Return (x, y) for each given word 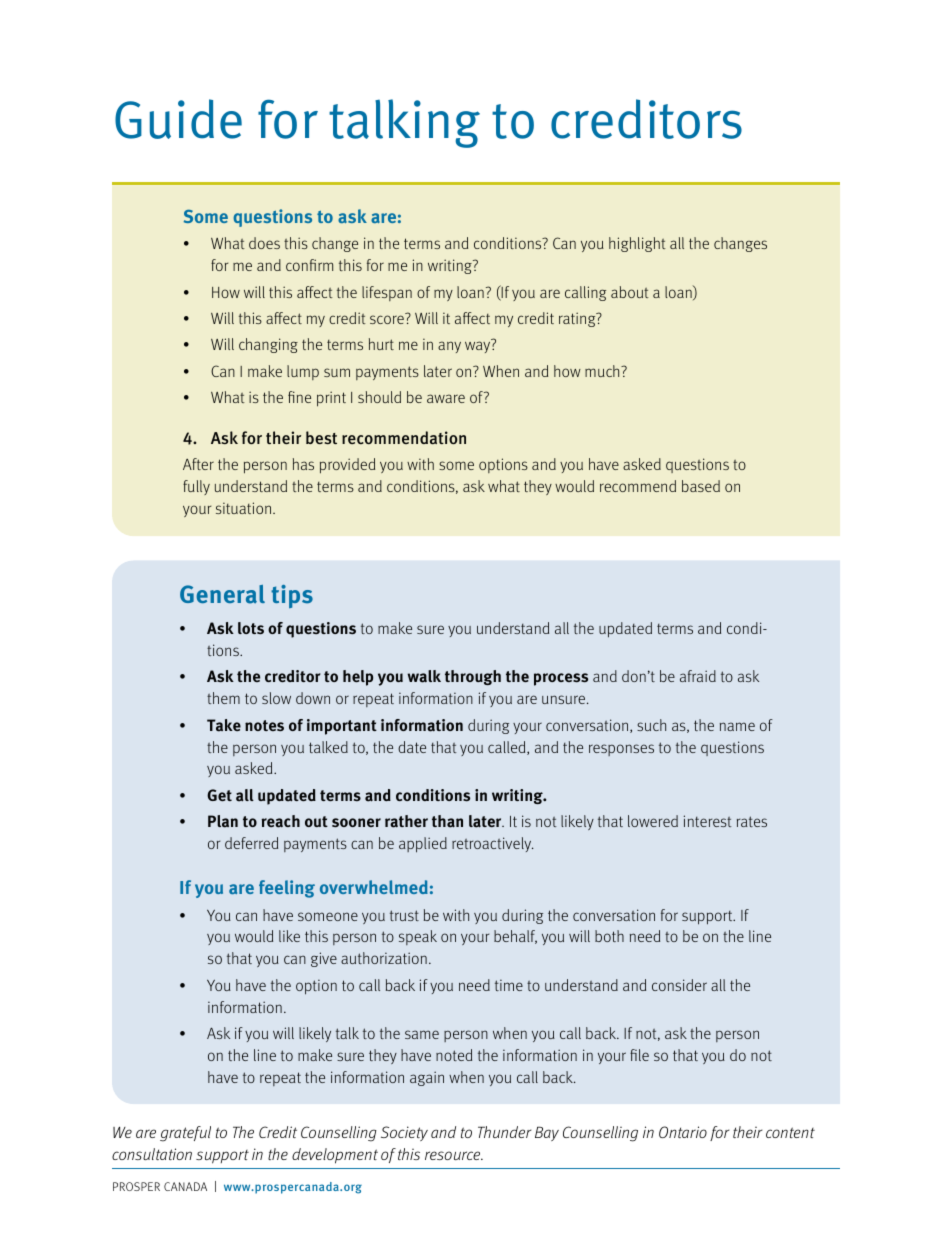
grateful (185, 1134)
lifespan (387, 293)
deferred (251, 843)
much (603, 371)
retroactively (493, 844)
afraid (698, 676)
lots (251, 628)
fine (299, 397)
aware (446, 398)
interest (708, 821)
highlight (637, 244)
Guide (178, 119)
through (473, 677)
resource (454, 1155)
